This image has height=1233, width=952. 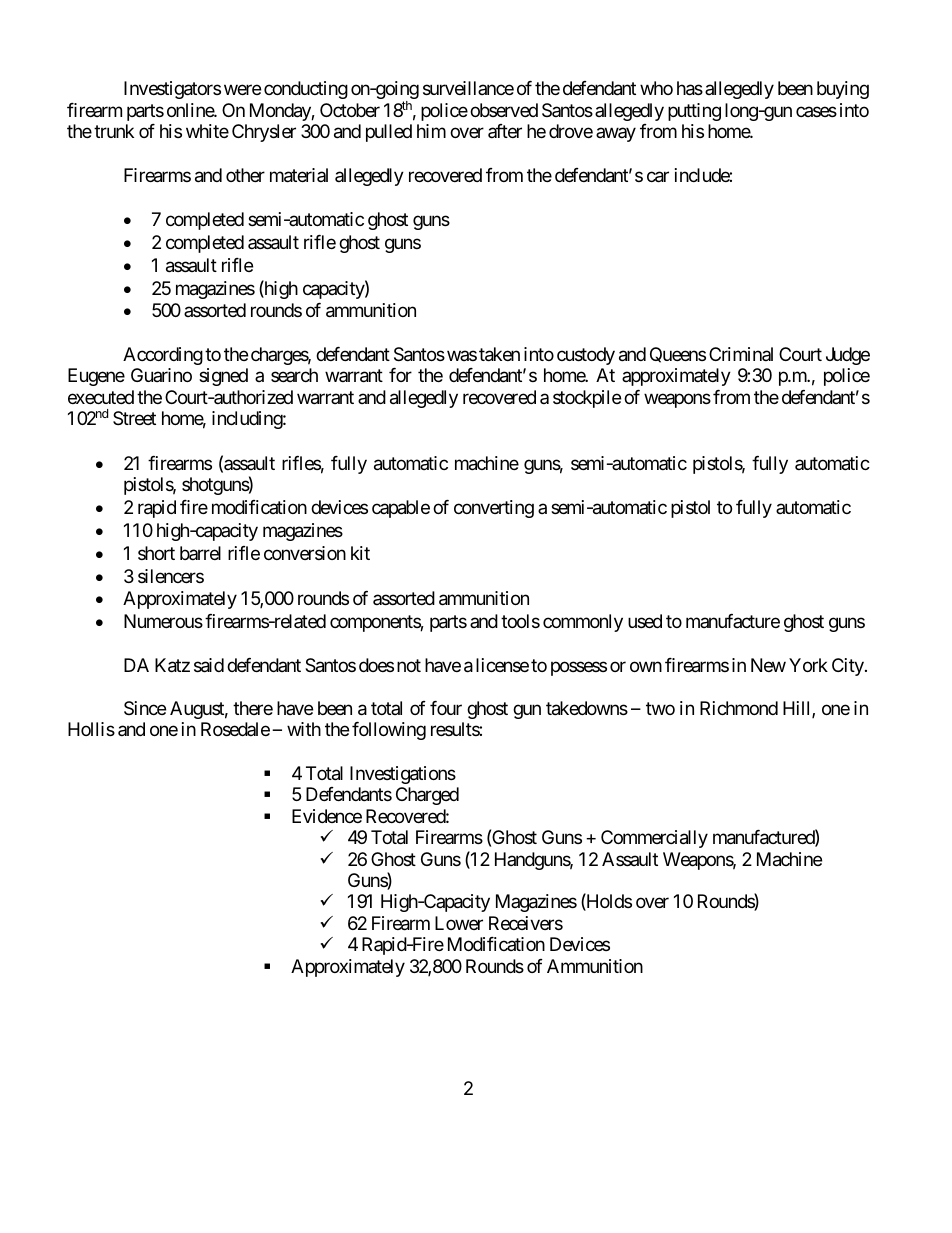 What do you see at coordinates (504, 110) in the image?
I see `observed` at bounding box center [504, 110].
